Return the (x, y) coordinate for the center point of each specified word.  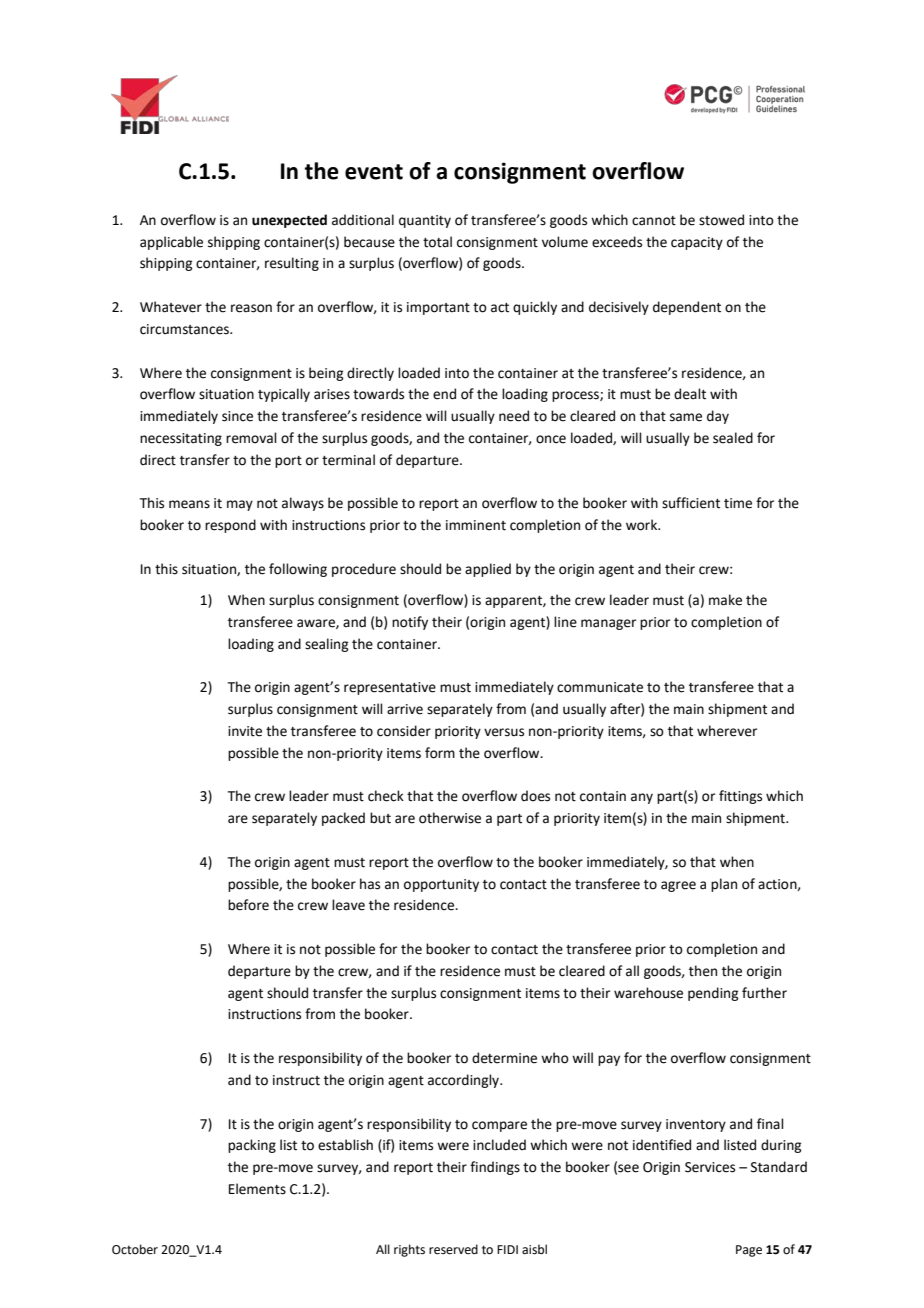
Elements (257, 1189)
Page (749, 1251)
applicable (171, 243)
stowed (721, 220)
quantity (425, 221)
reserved (453, 1249)
